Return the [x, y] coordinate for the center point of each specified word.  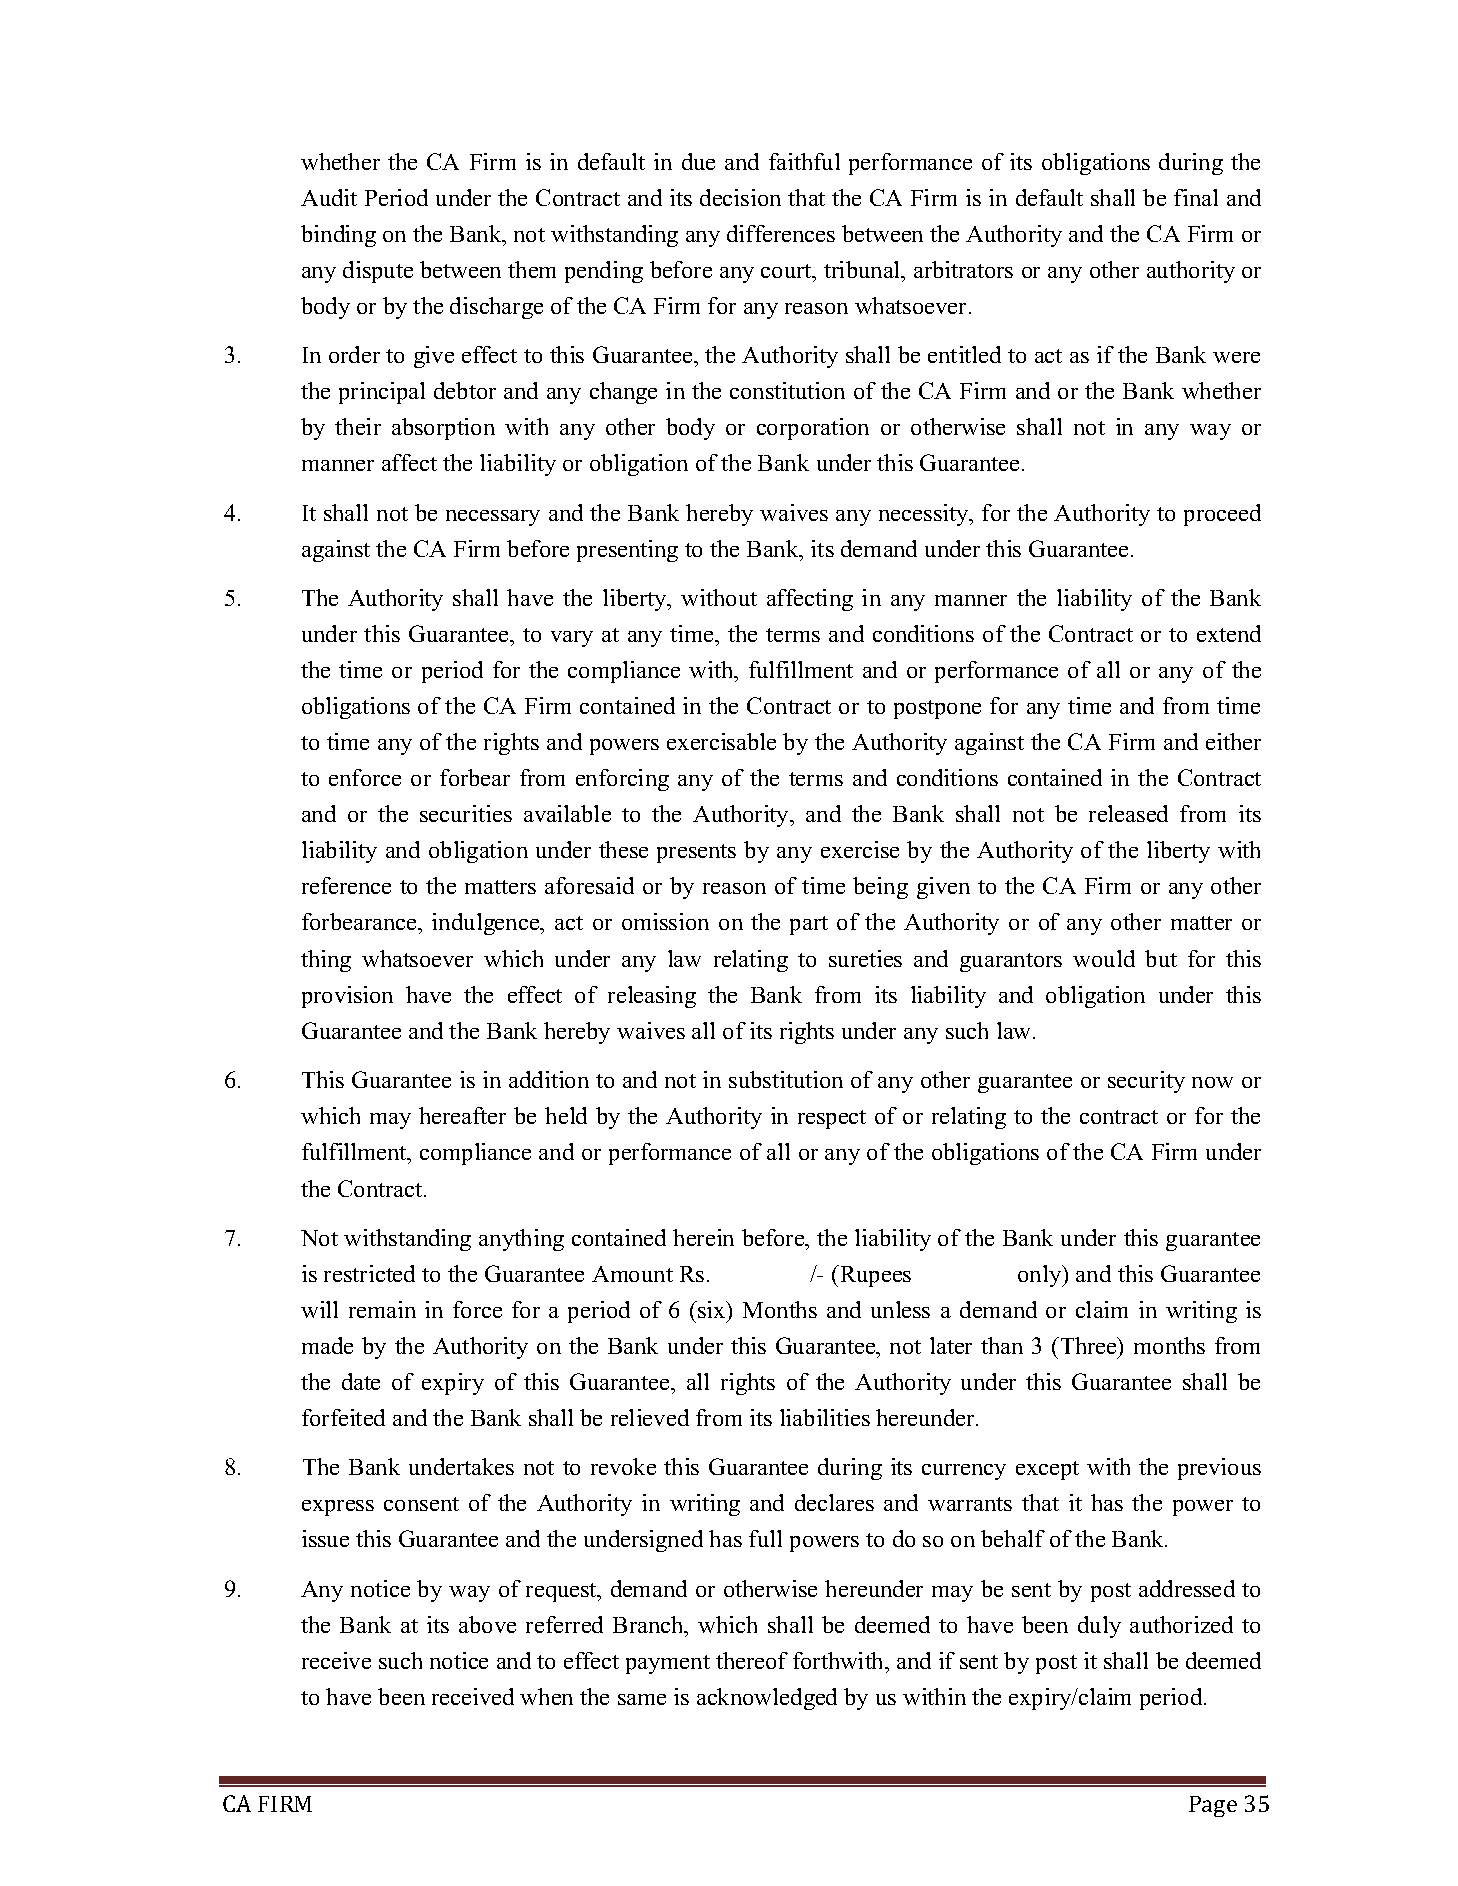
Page [1213, 1806]
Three [1088, 1345]
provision [347, 997]
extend [1229, 633]
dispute [378, 272]
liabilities [825, 1417]
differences [781, 233]
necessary [493, 518]
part [809, 925]
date [361, 1381]
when [546, 1696]
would [1104, 958]
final [1196, 197]
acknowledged [767, 1699]
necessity [925, 515]
